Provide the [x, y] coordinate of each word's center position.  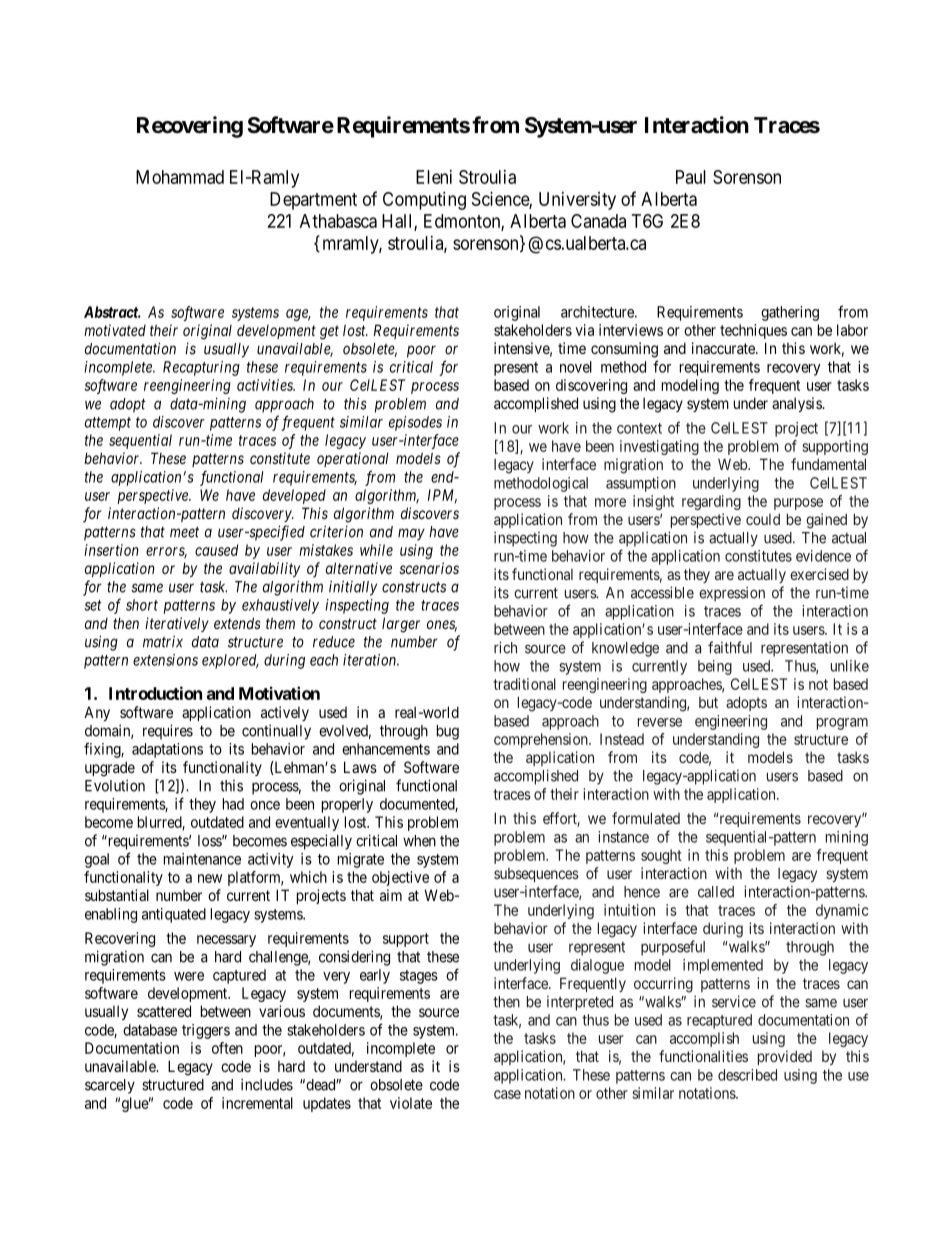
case [507, 1094]
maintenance [202, 859]
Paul [691, 177]
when [419, 841]
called [716, 892]
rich [505, 647]
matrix [163, 641]
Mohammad [180, 177]
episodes [415, 423]
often [227, 1048]
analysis [797, 404]
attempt [108, 424]
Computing [424, 201]
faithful [730, 647]
